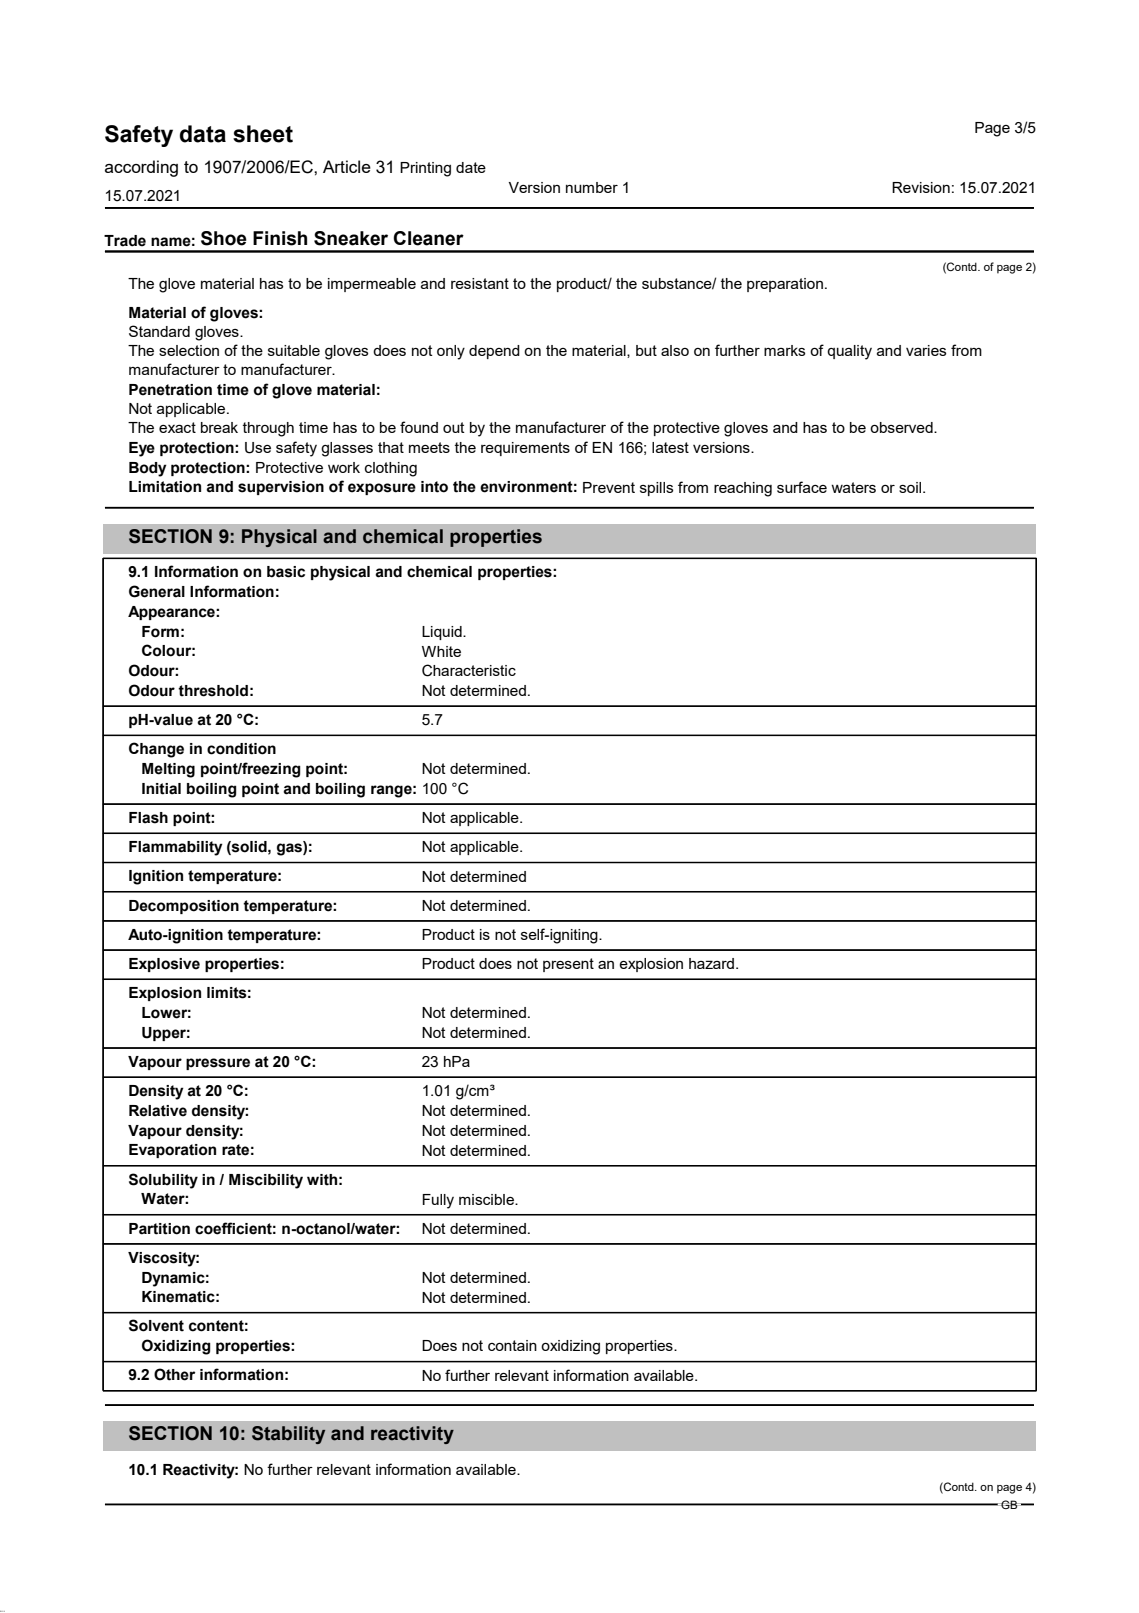 The height and width of the screenshot is (1613, 1139). Describe the element at coordinates (487, 1199) in the screenshot. I see `miscible` at that location.
